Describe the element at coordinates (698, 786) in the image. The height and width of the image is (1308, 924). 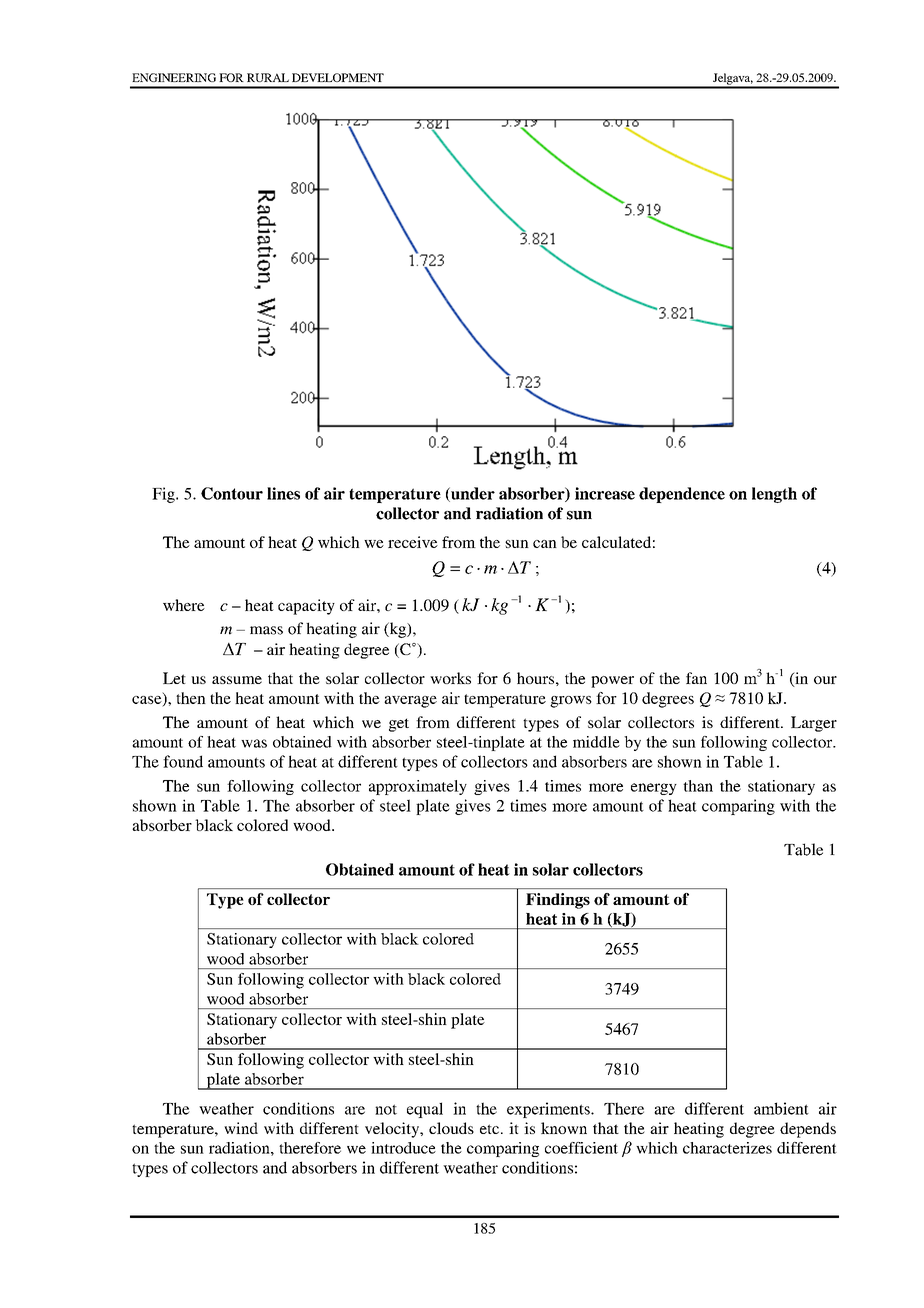
I see `than` at that location.
